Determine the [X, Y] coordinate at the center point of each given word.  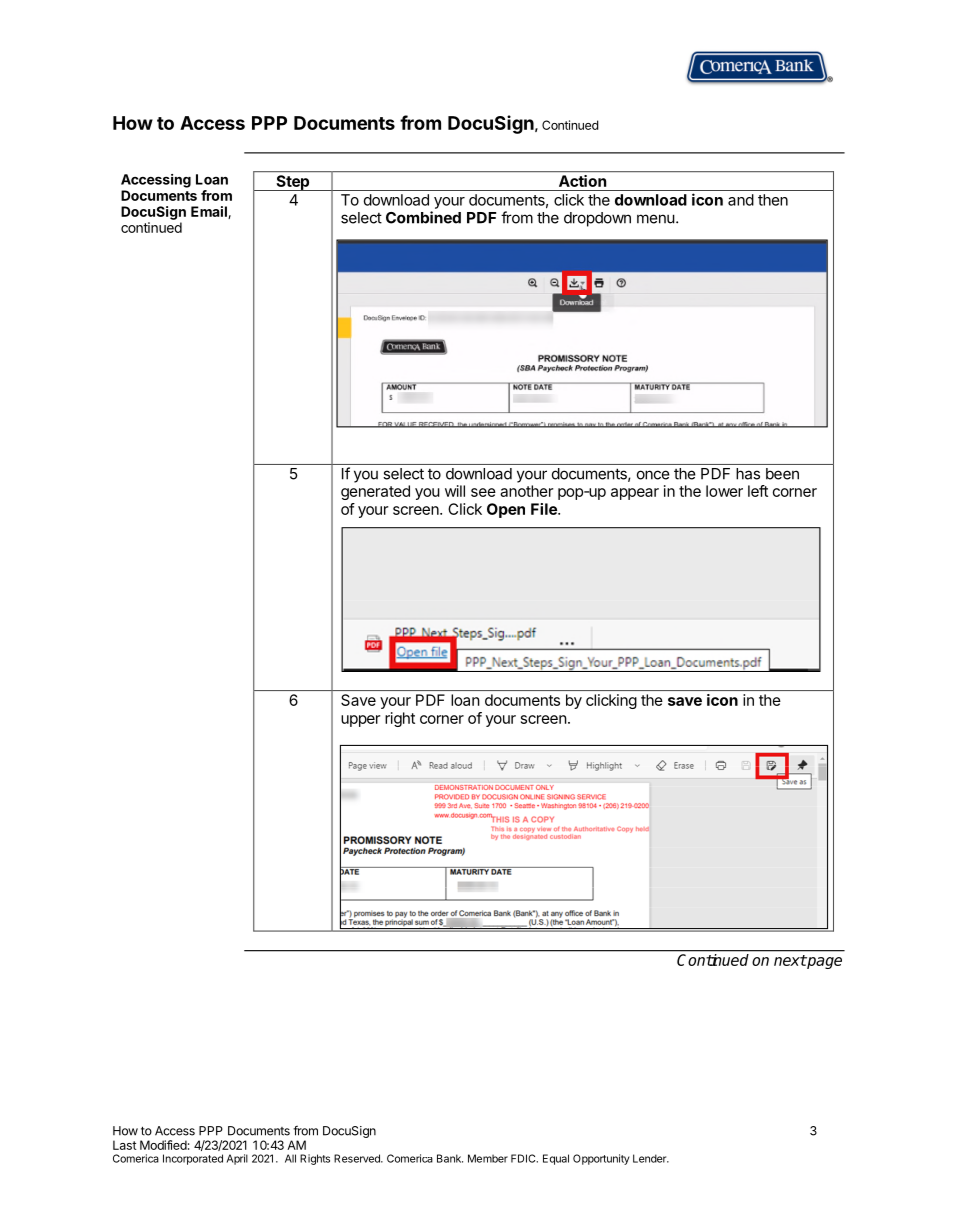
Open [506, 510]
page [824, 963]
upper [360, 721]
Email [210, 212]
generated [375, 492]
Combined [423, 217]
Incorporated [193, 1159]
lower [724, 491]
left [758, 491]
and [741, 200]
